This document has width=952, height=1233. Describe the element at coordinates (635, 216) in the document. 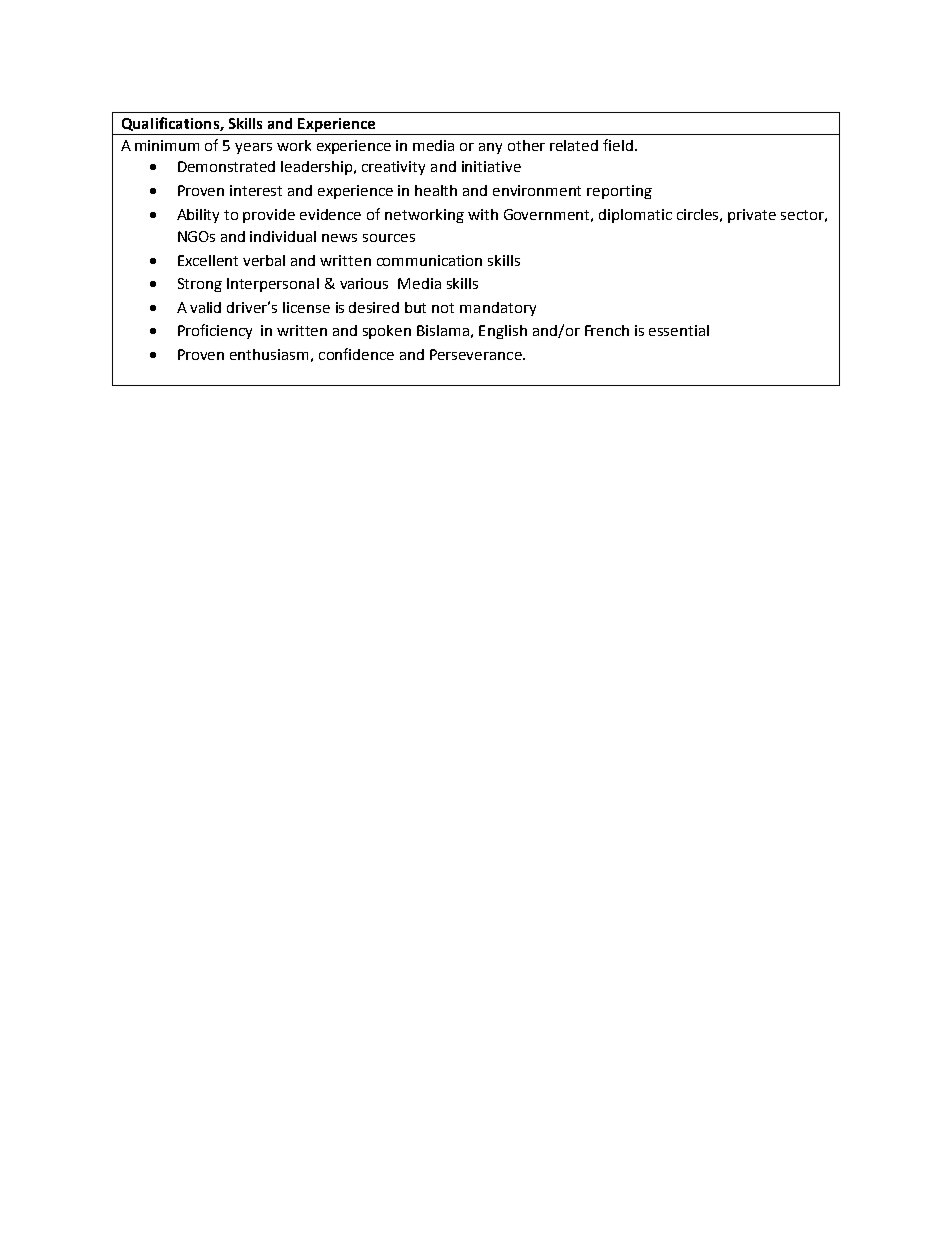

I see `diplomatic` at that location.
